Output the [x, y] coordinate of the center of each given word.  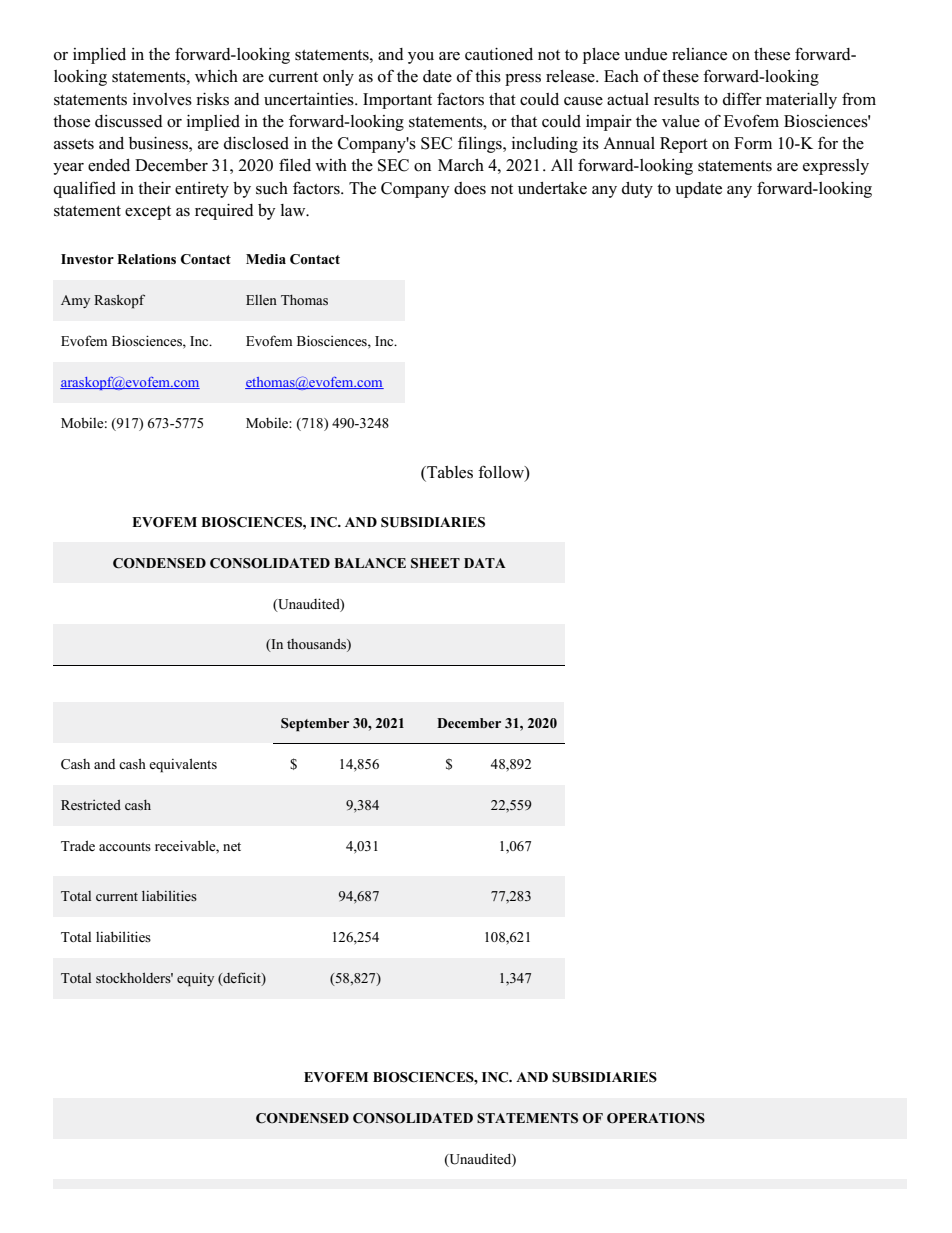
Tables [449, 473]
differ [742, 99]
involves [162, 99]
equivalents [183, 765]
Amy [75, 301]
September [315, 725]
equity [195, 980]
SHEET [435, 563]
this [488, 76]
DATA [485, 563]
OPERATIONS [656, 1118]
